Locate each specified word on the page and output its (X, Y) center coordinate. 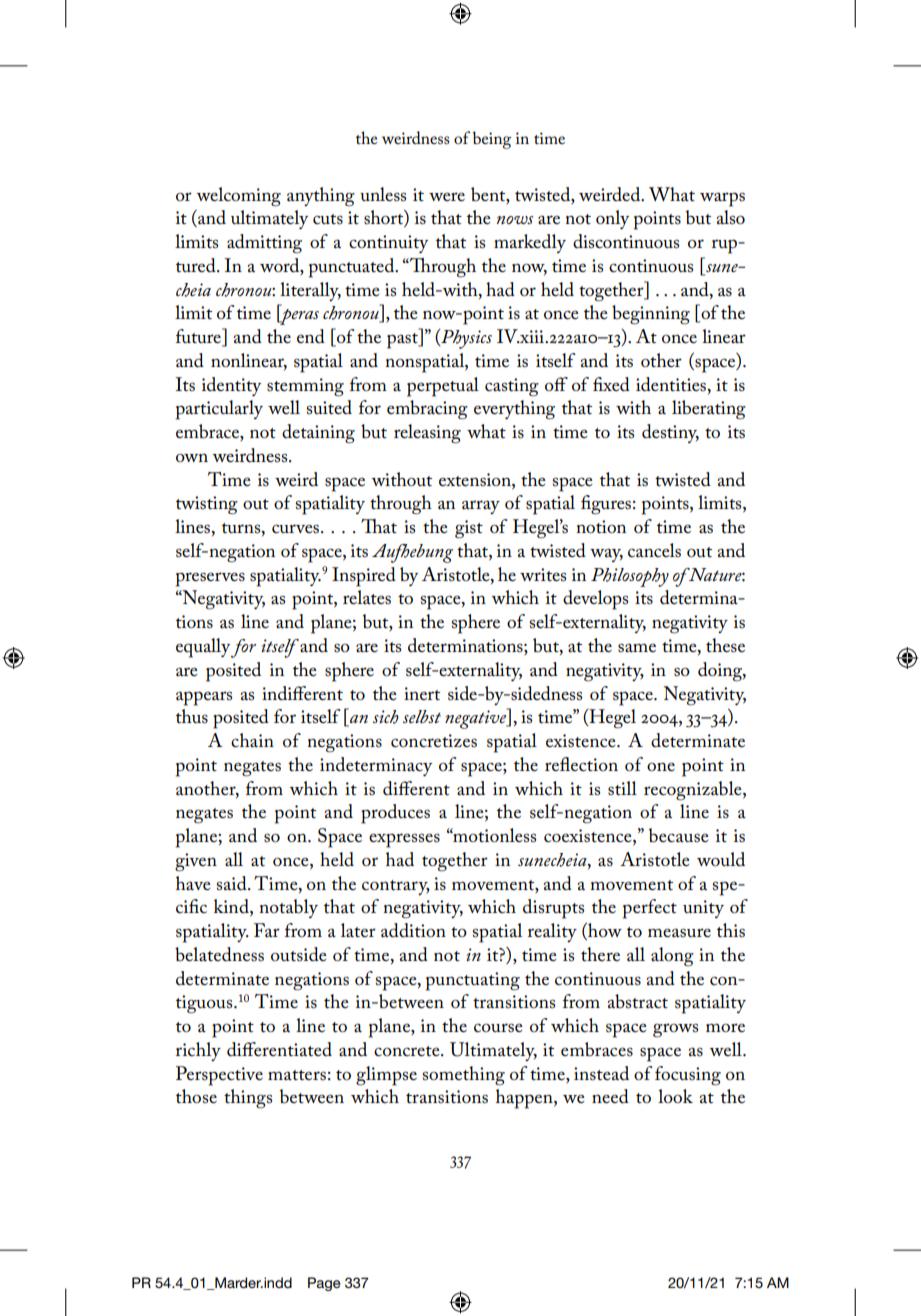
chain (252, 740)
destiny (670, 433)
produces (395, 814)
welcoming (238, 197)
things (248, 1099)
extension (476, 480)
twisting (207, 505)
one (661, 767)
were (447, 197)
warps (722, 199)
